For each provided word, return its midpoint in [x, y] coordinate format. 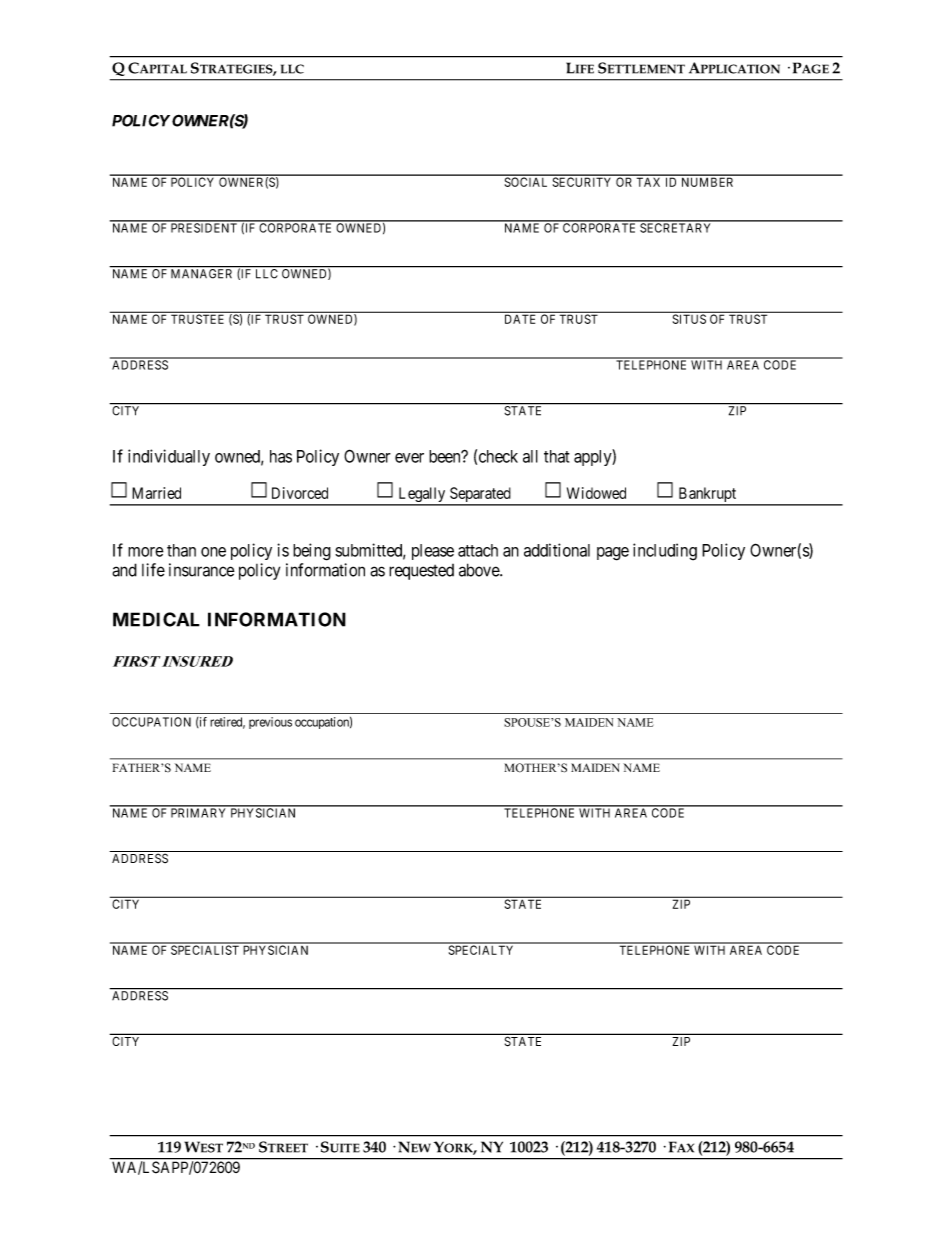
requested [421, 572]
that [557, 456]
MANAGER [202, 273]
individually [169, 457]
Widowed [596, 493]
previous [270, 723]
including [665, 552]
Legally [422, 496]
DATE [520, 319]
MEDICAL [156, 619]
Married [156, 493]
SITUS [689, 319]
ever [409, 458]
